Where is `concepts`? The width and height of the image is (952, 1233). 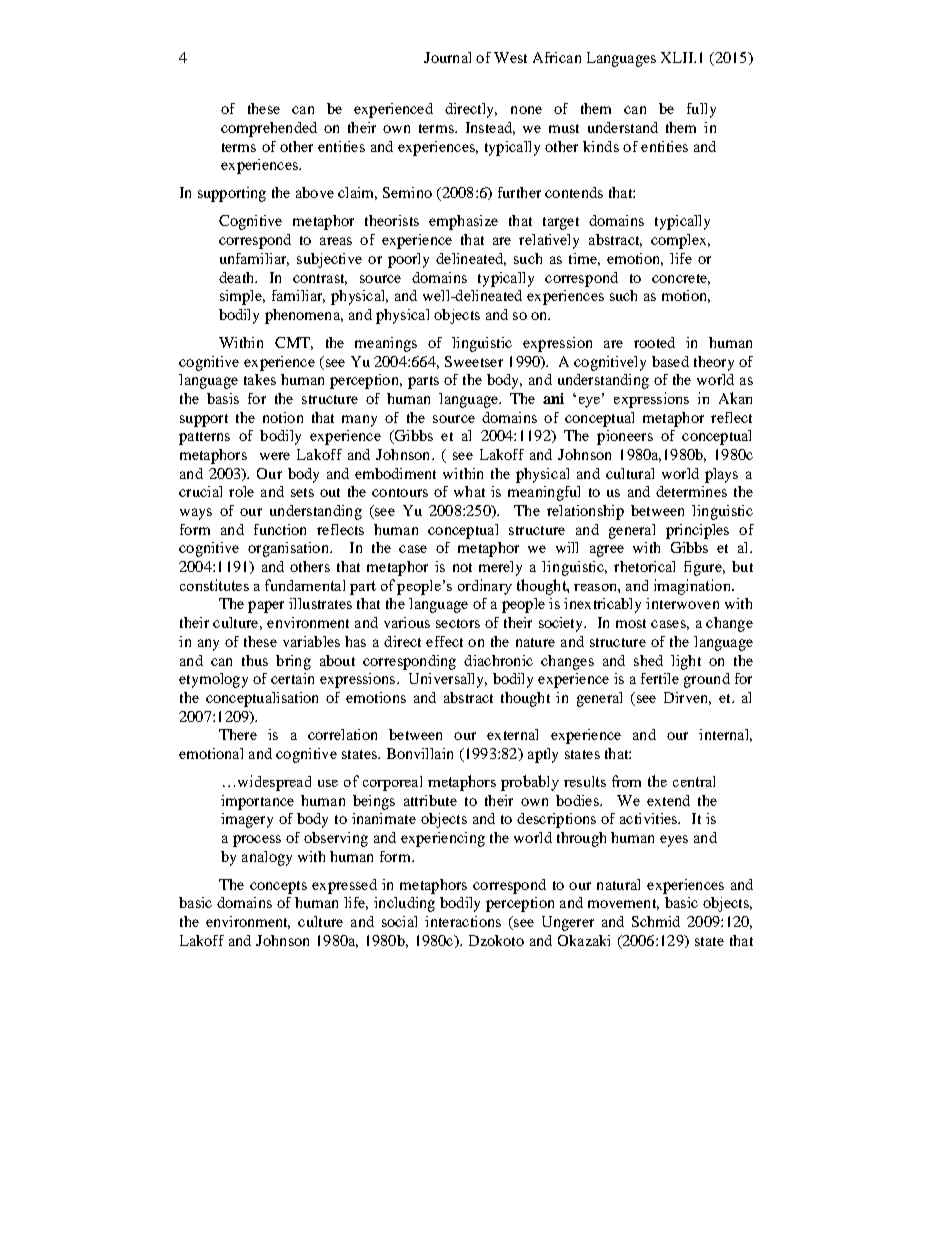
concepts is located at coordinates (278, 887).
